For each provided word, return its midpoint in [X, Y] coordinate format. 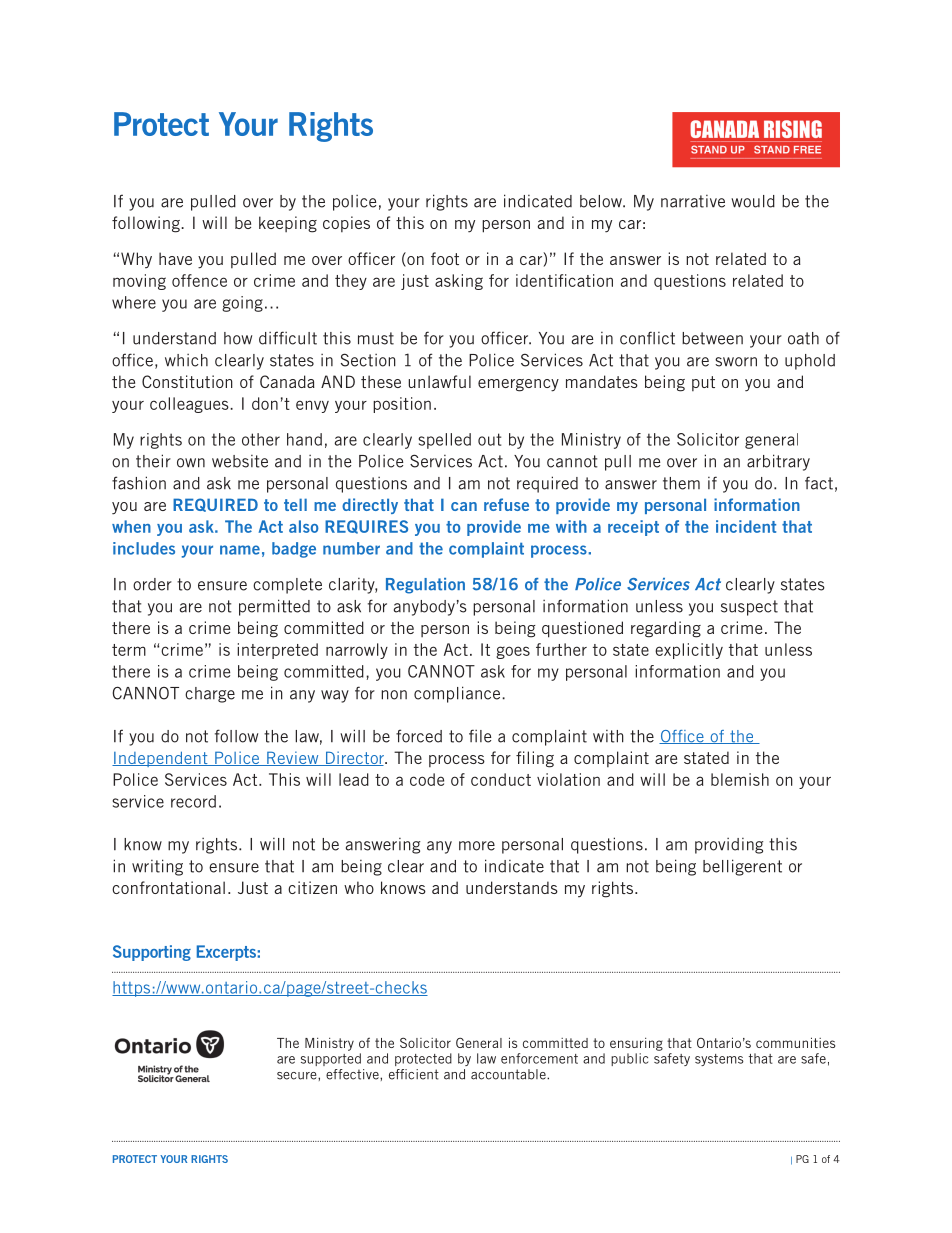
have [175, 258]
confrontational [168, 887]
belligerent [742, 867]
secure [298, 1076]
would [753, 201]
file [480, 736]
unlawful [439, 381]
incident [746, 526]
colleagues [190, 405]
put [703, 383]
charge [210, 695]
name [240, 550]
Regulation [425, 586]
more [477, 846]
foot [445, 258]
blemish [740, 779]
